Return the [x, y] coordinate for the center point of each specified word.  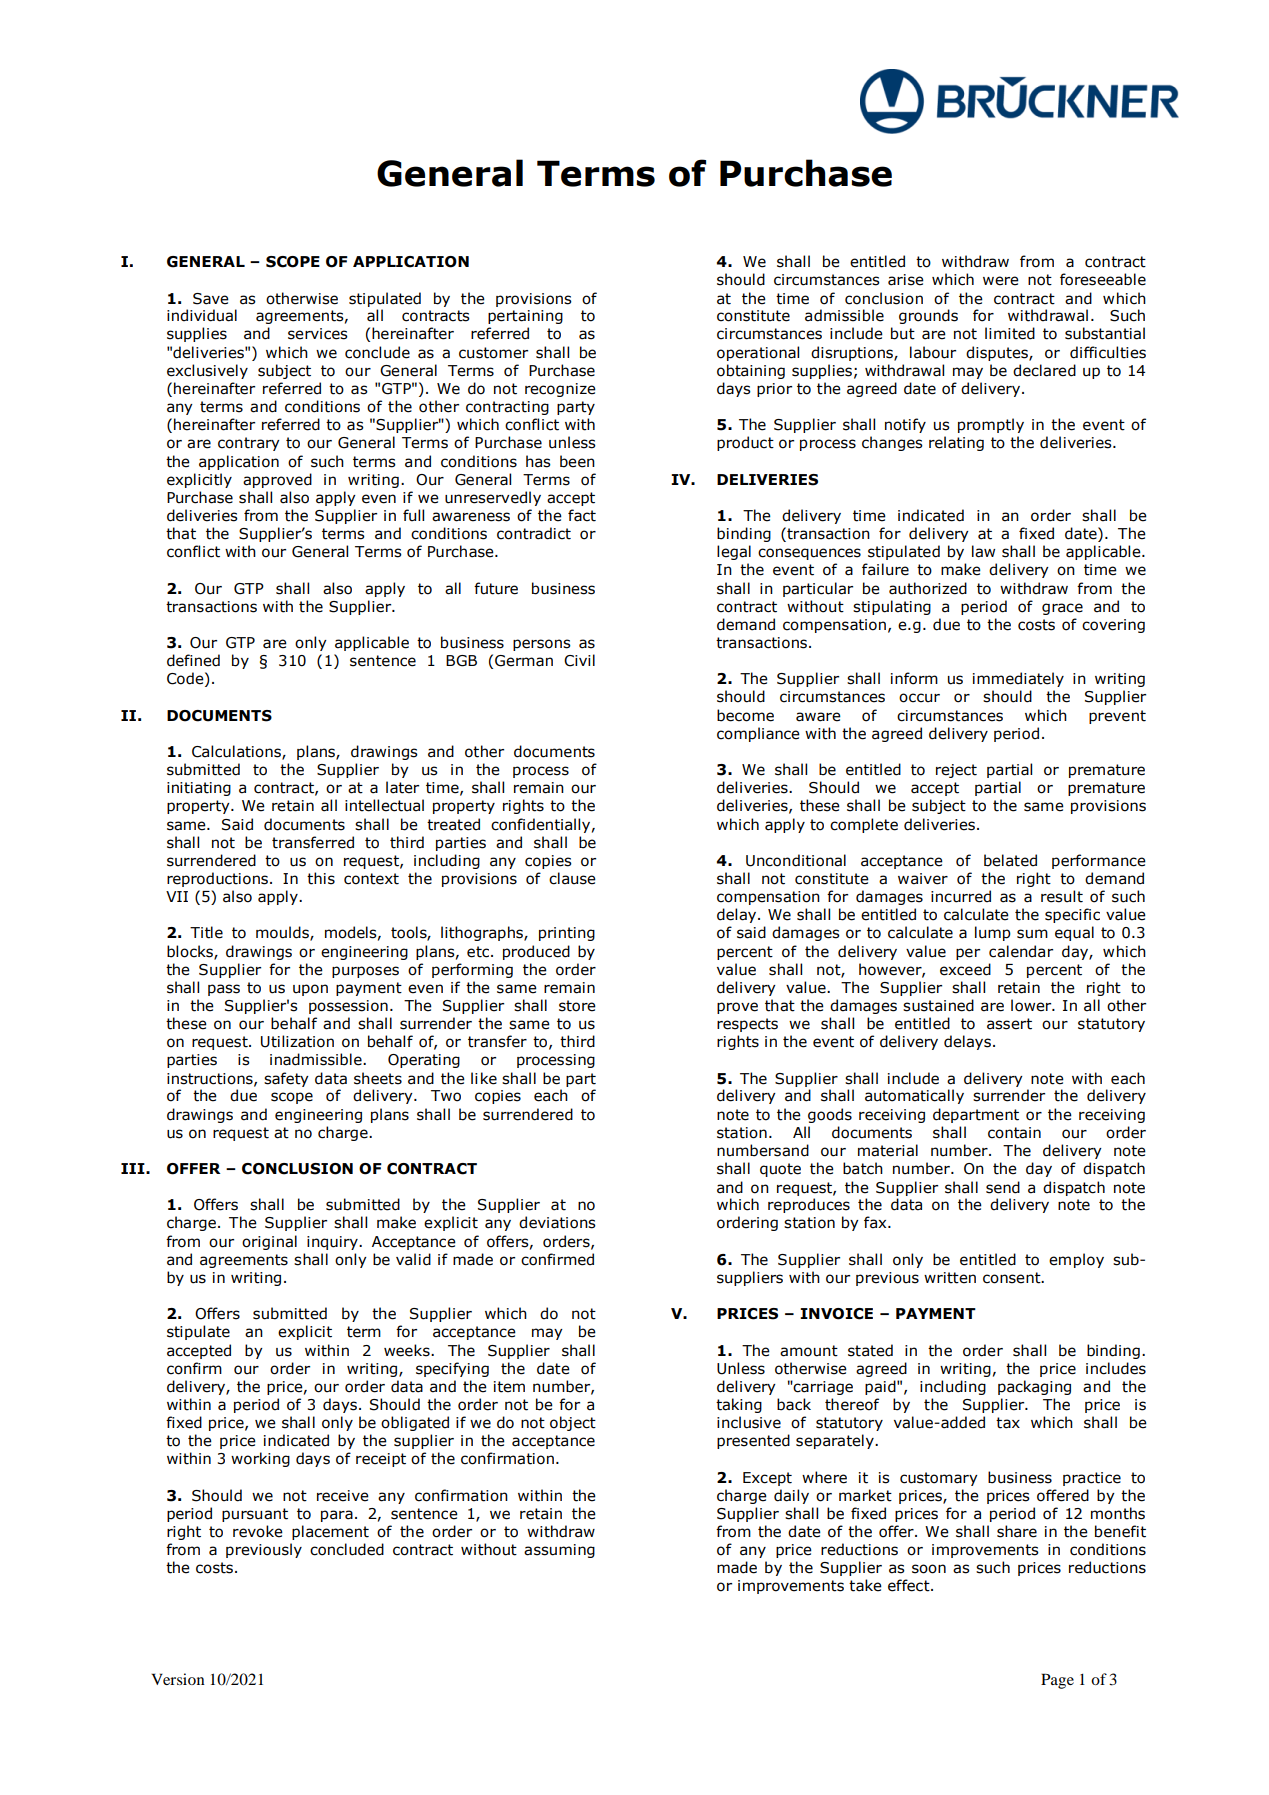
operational [758, 353]
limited [1010, 333]
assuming [559, 1551]
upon [310, 990]
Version [178, 1679]
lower [1032, 1005]
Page [1057, 1681]
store [577, 1006]
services [318, 334]
